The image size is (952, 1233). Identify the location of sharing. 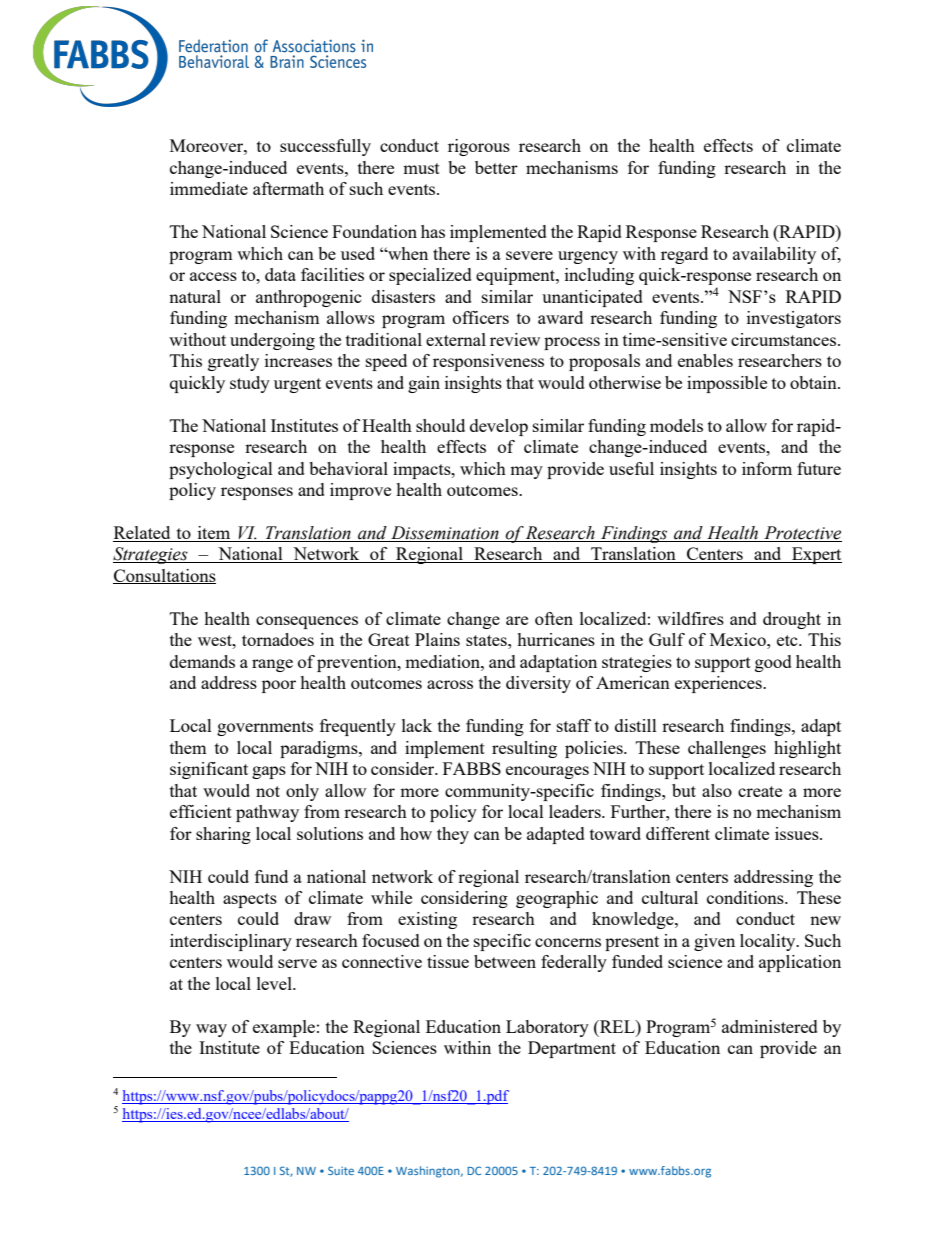
(223, 835).
